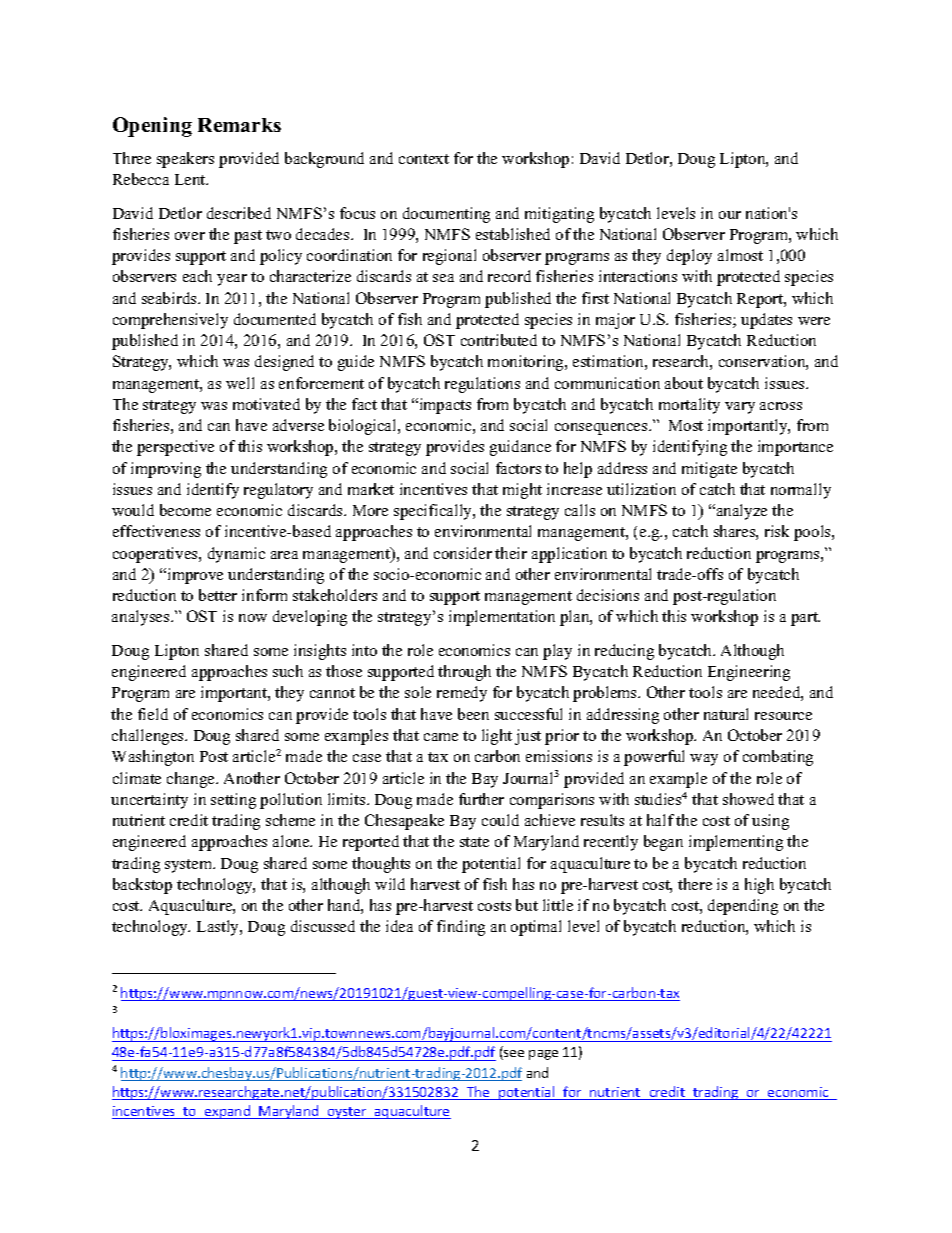  I want to click on guidance, so click(520, 448).
